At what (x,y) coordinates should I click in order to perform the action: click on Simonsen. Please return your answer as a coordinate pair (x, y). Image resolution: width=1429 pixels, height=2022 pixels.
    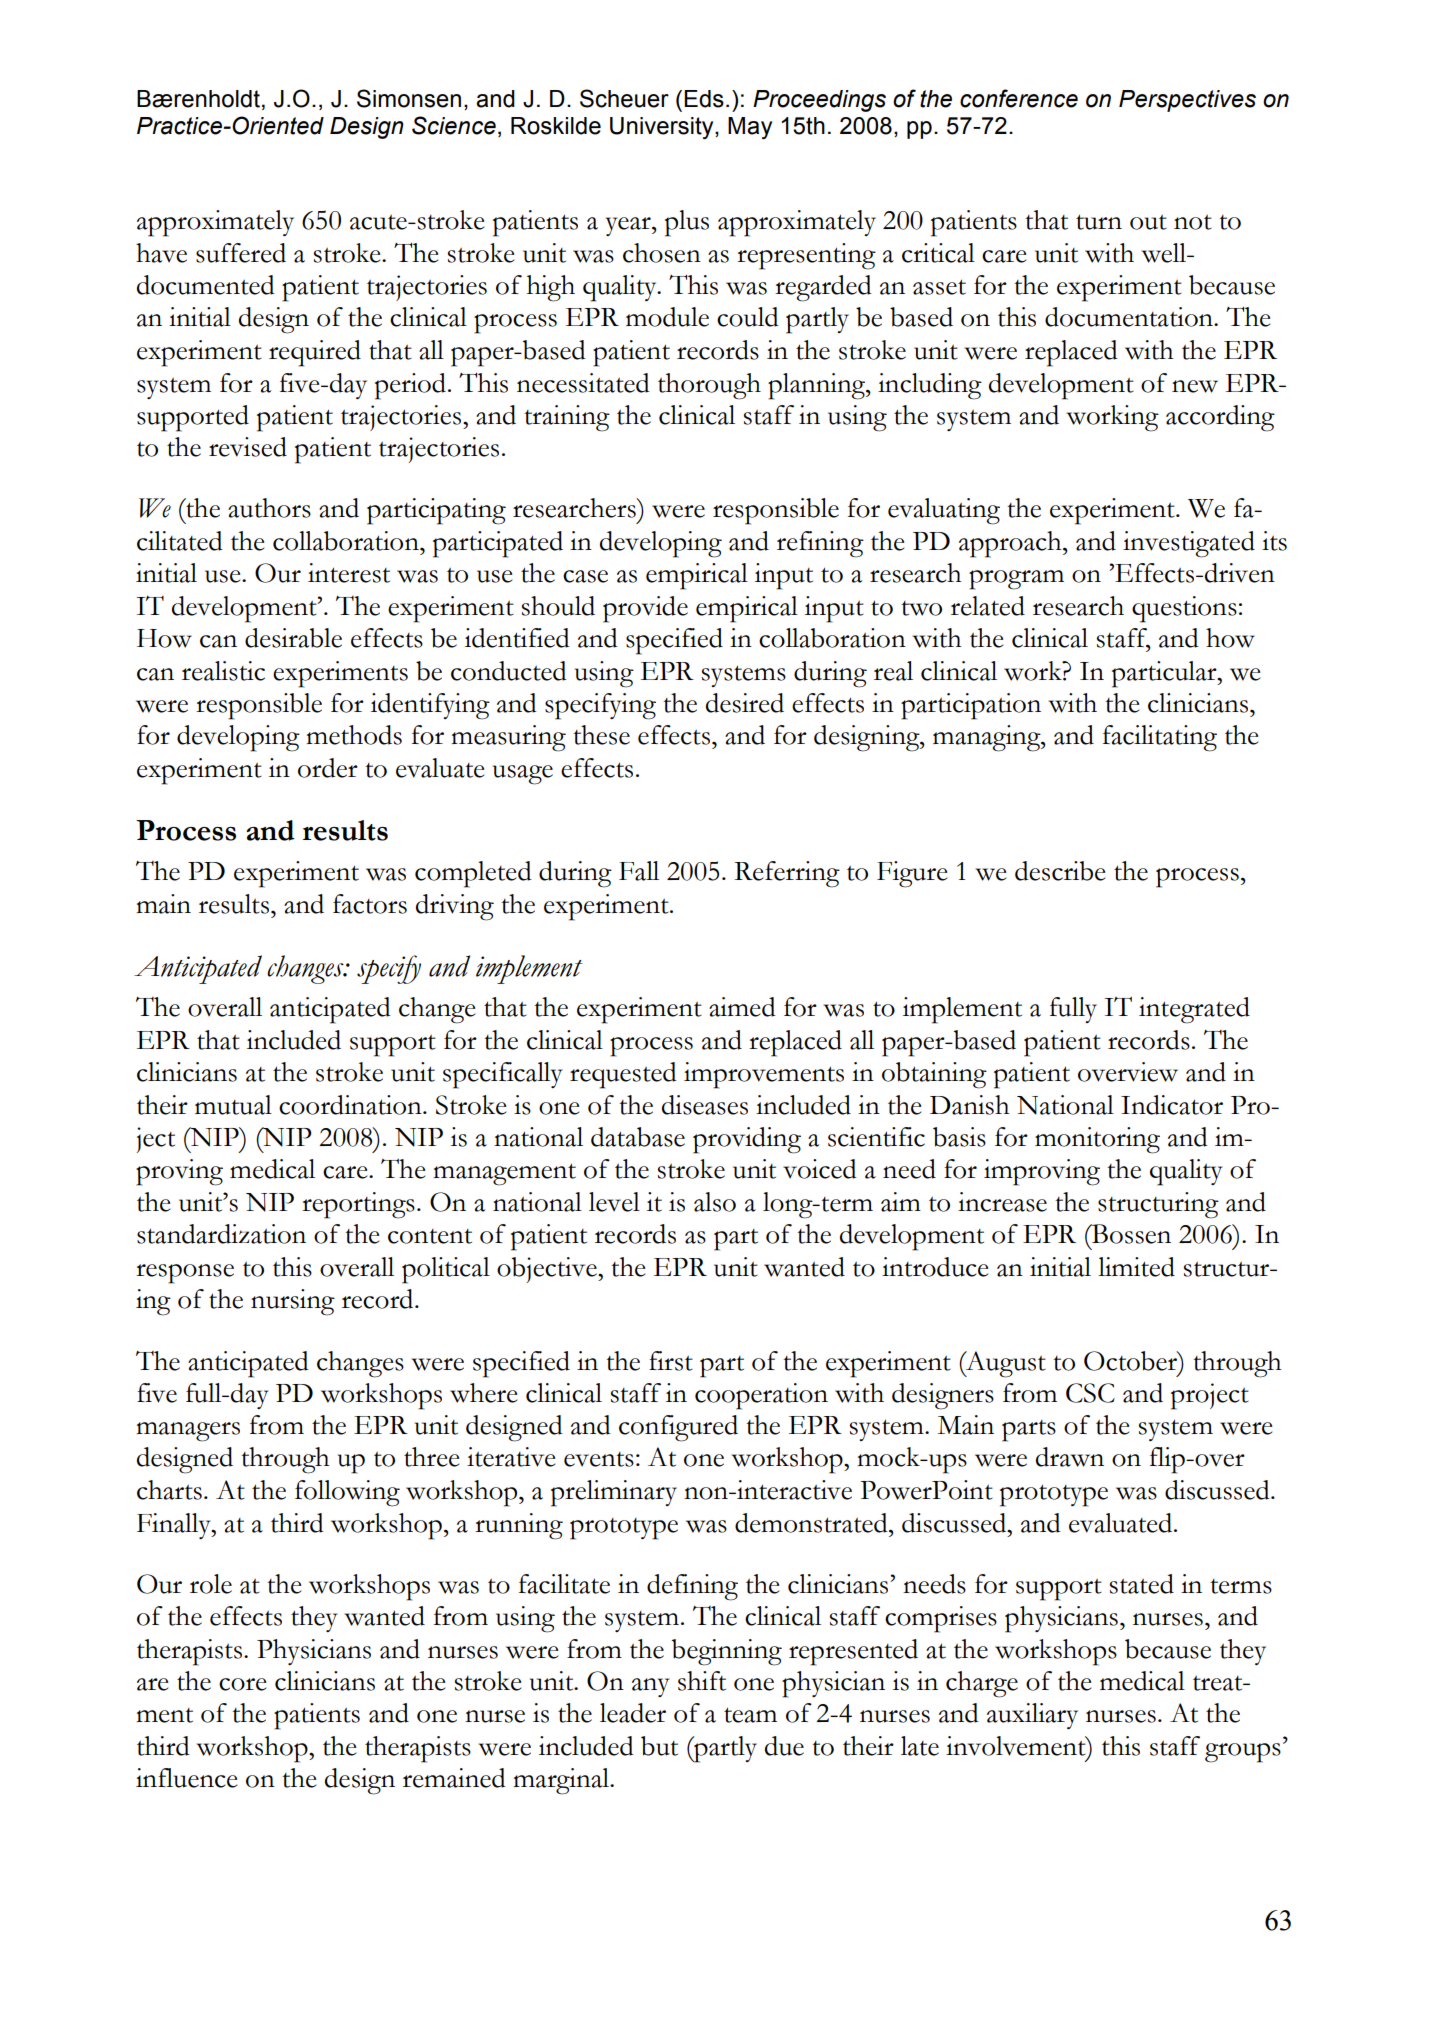
    Looking at the image, I should click on (409, 98).
